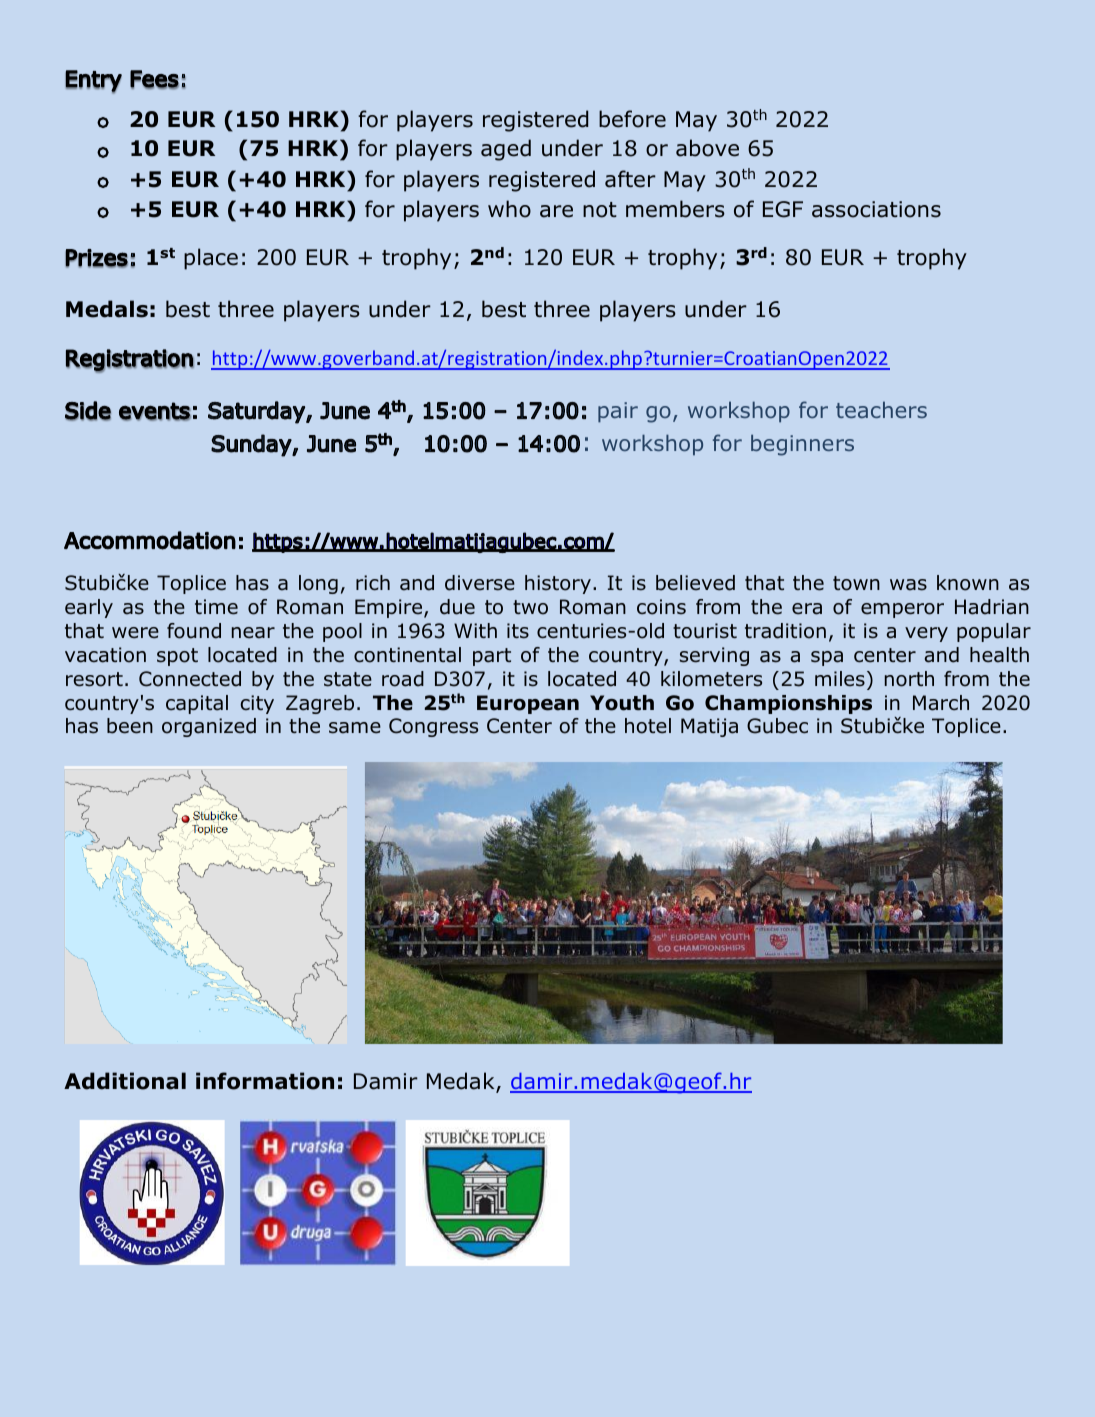  Describe the element at coordinates (216, 607) in the document. I see `time` at that location.
